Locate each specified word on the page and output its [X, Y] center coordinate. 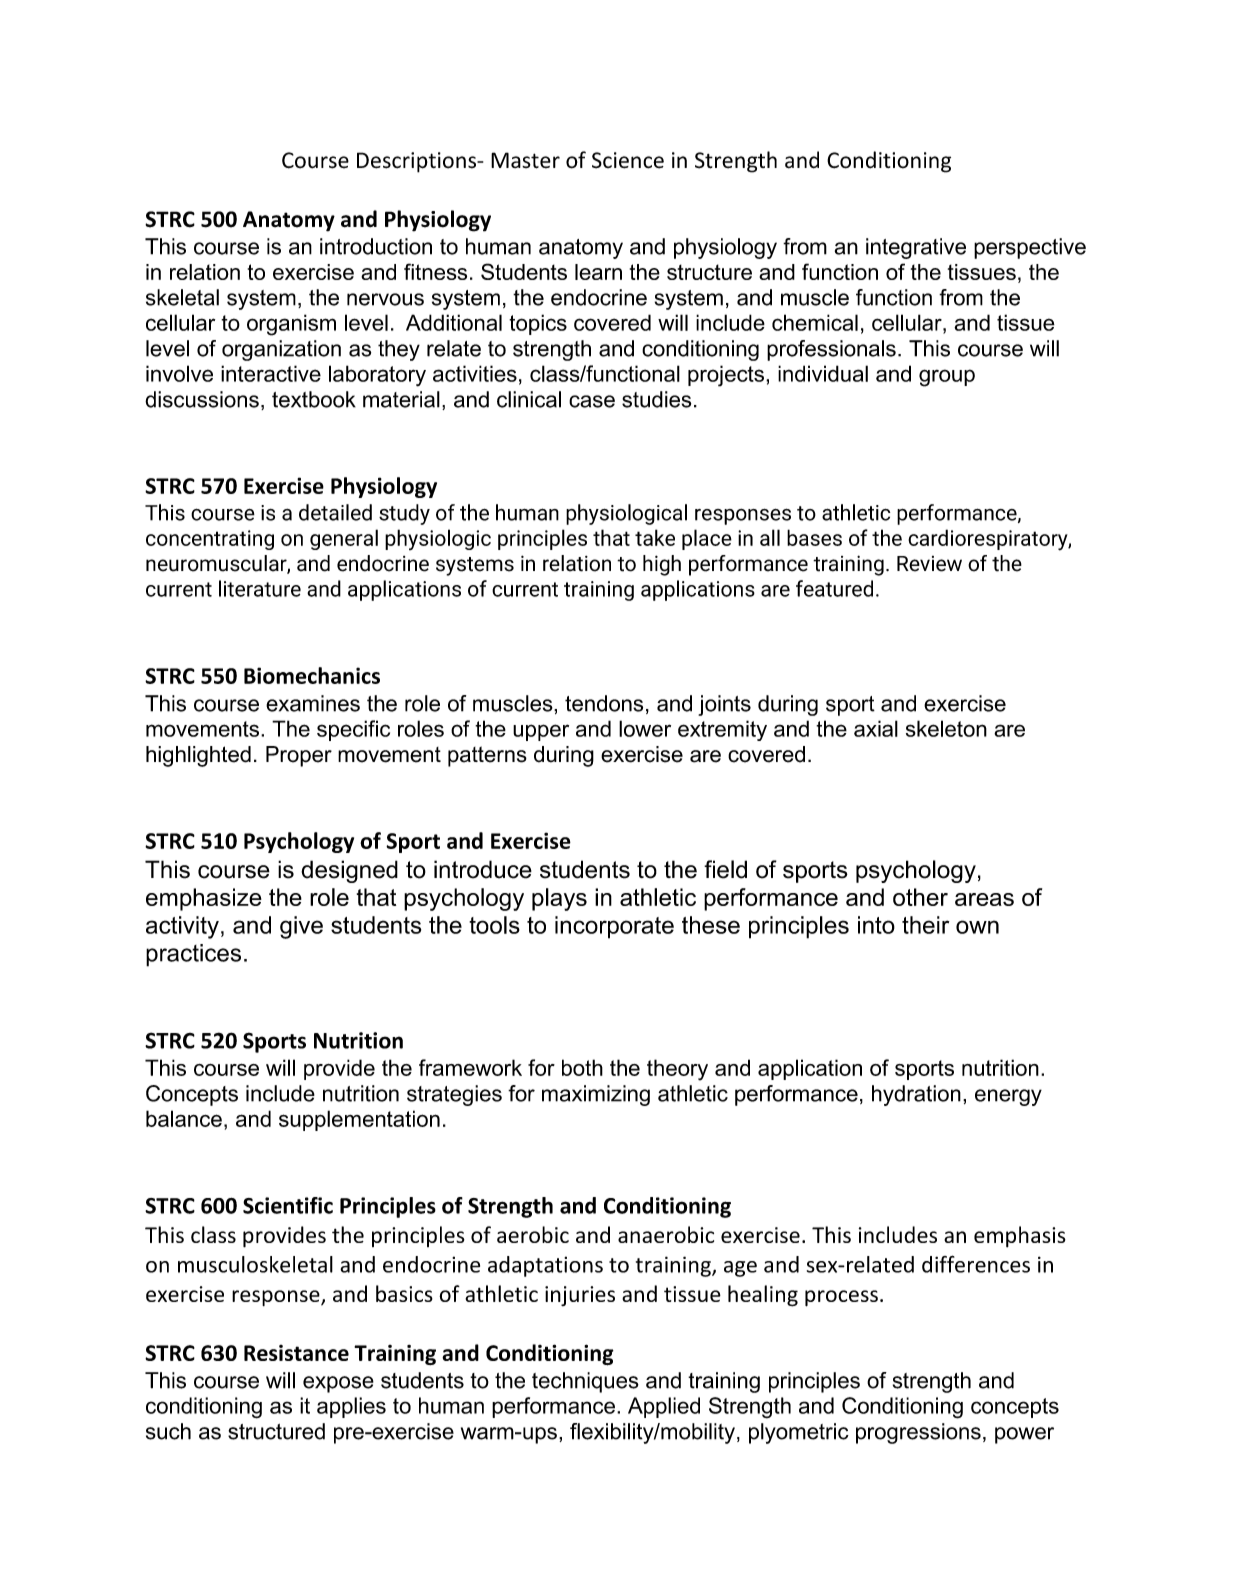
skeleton [946, 728]
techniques [585, 1382]
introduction [376, 246]
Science [628, 160]
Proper [299, 756]
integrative [916, 248]
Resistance [296, 1353]
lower [645, 728]
